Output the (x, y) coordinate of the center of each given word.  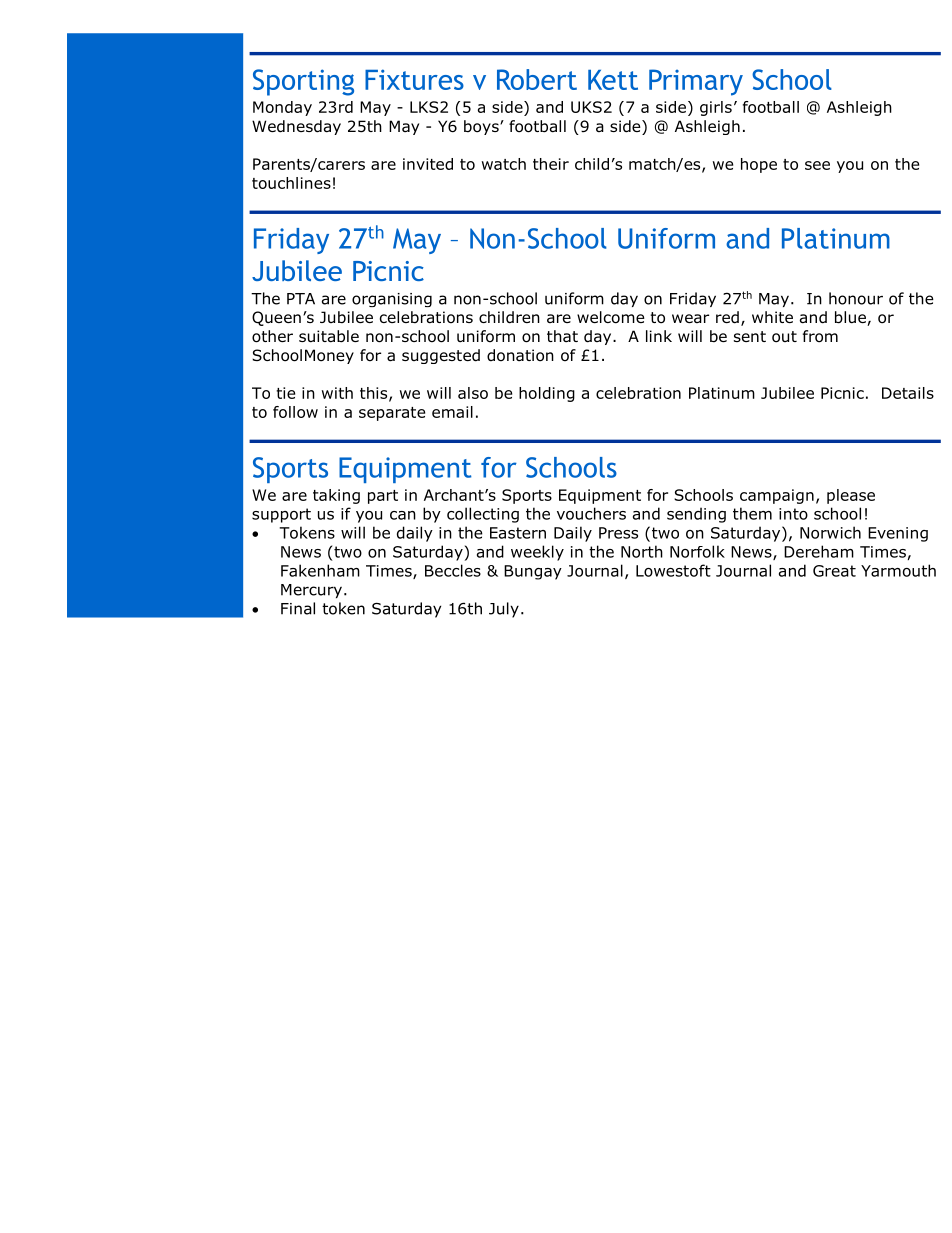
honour (856, 298)
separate (392, 414)
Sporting (303, 82)
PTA (301, 299)
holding (547, 394)
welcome (611, 317)
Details (908, 393)
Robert (537, 79)
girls (716, 108)
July (504, 610)
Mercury (311, 591)
